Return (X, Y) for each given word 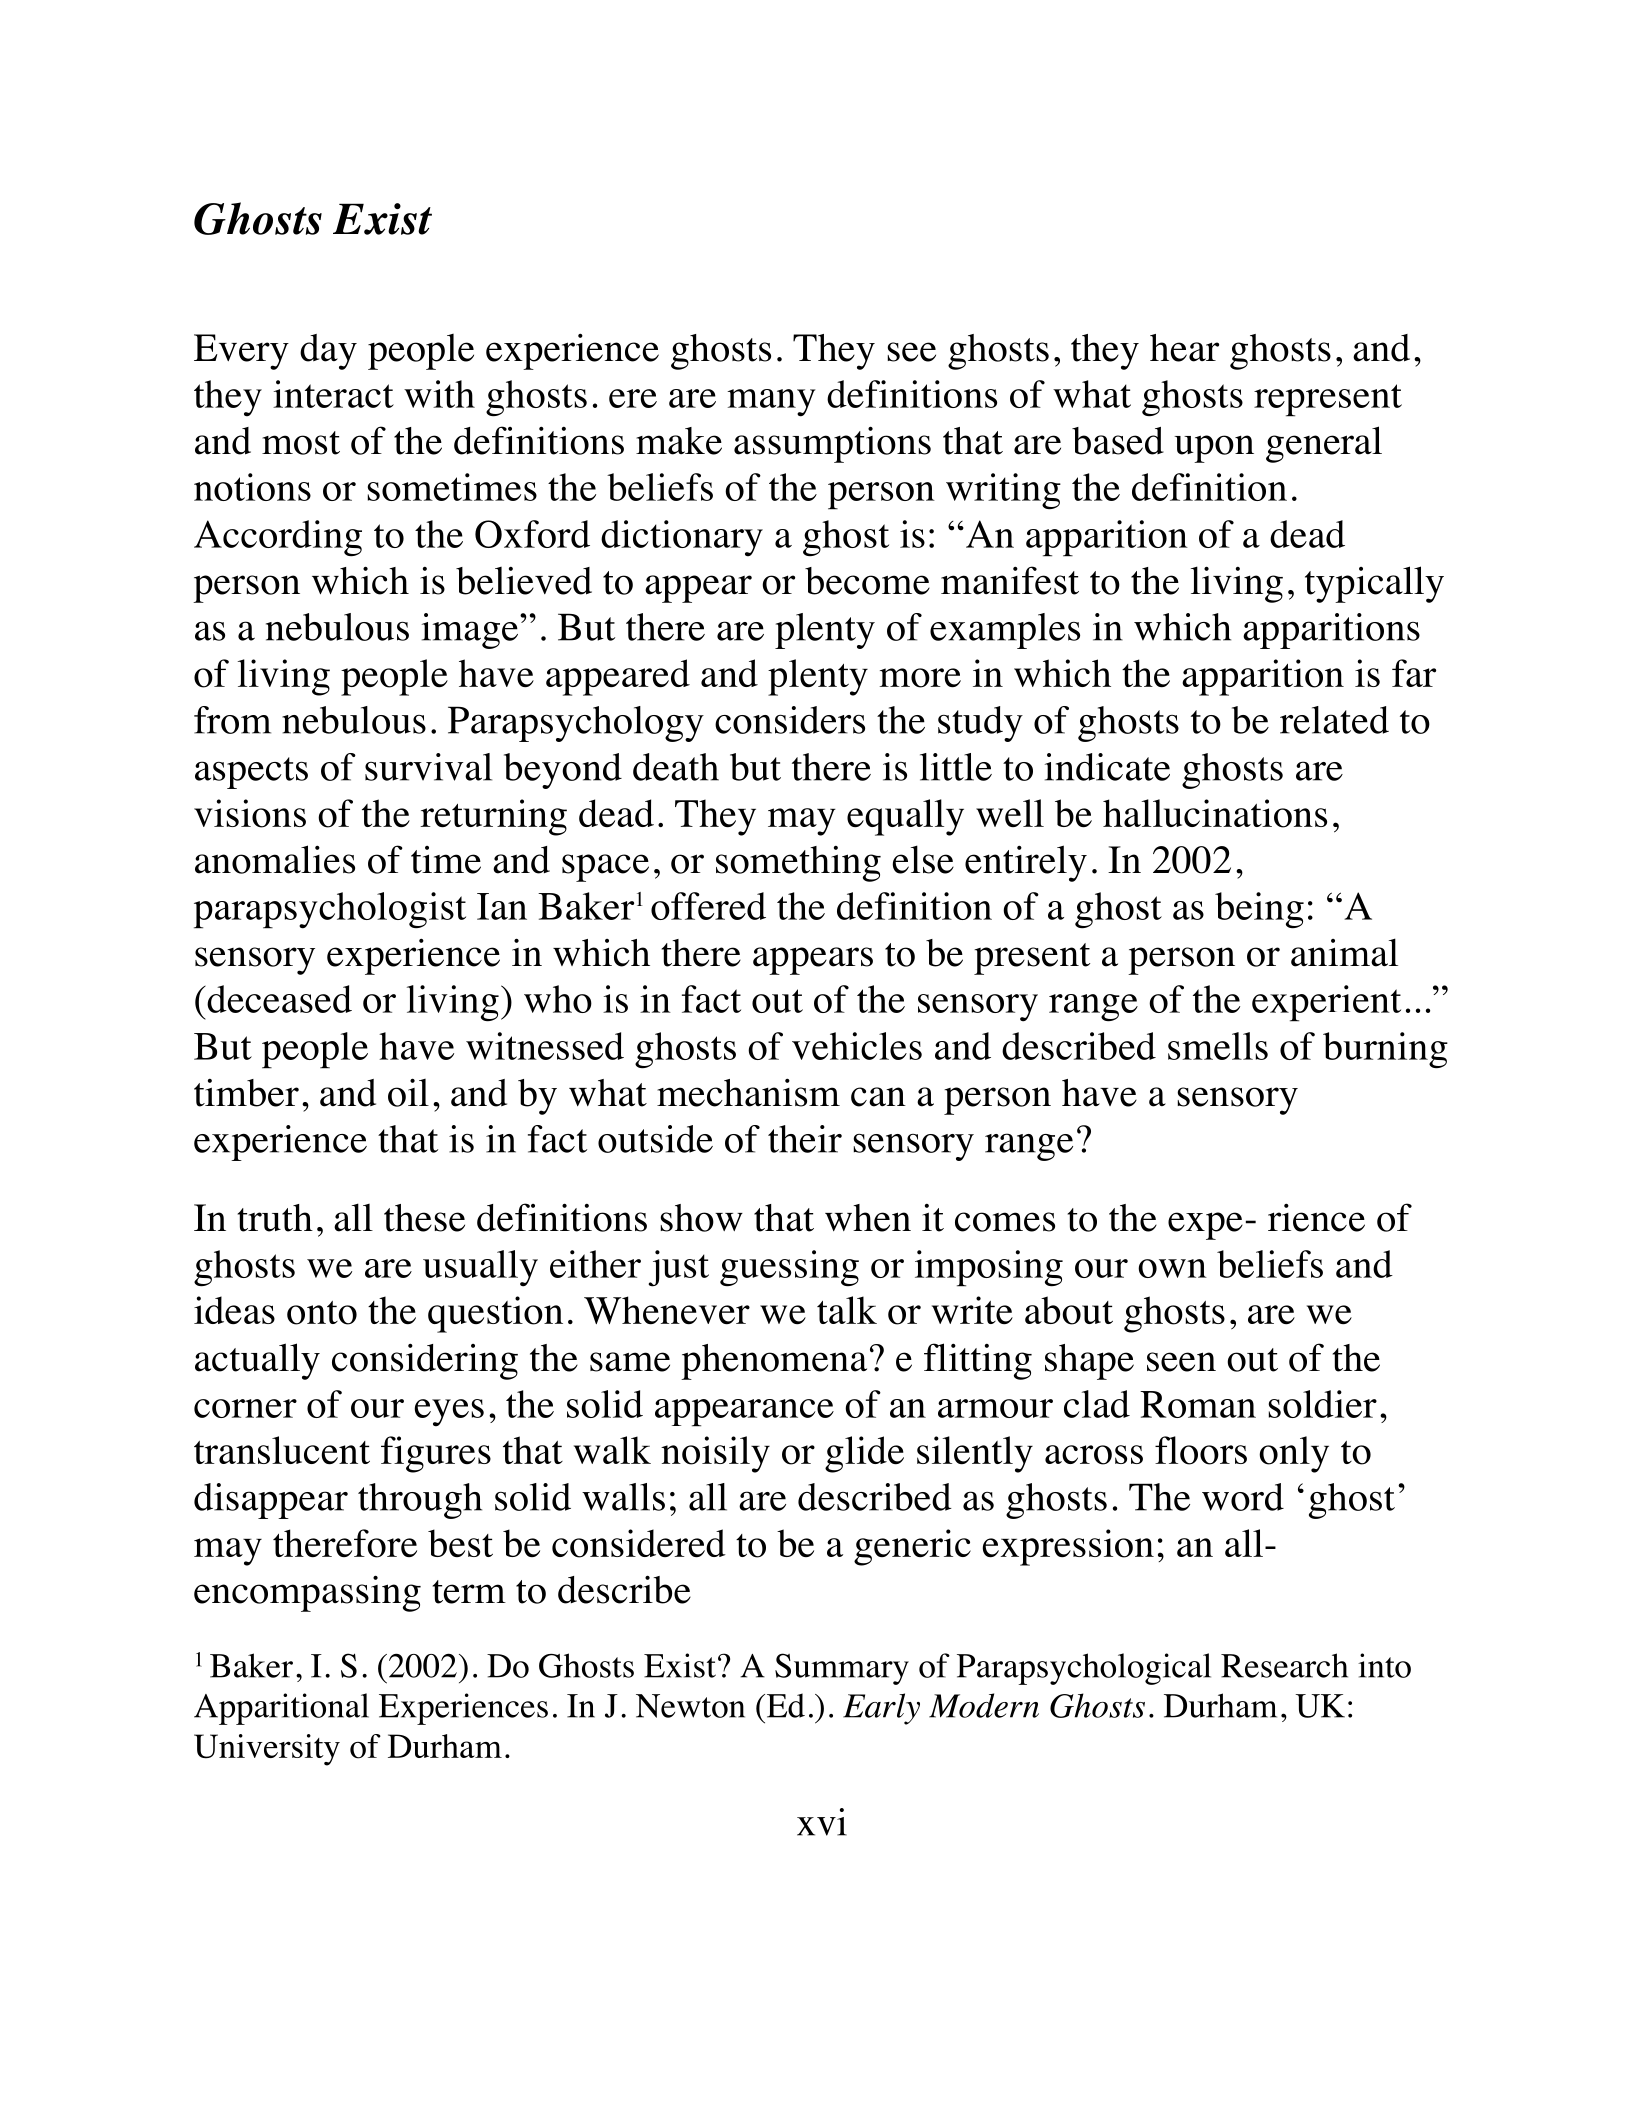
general (1324, 444)
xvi (822, 1822)
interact (333, 394)
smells (1218, 1046)
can (878, 1097)
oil (408, 1092)
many (771, 403)
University (267, 1750)
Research (1284, 1665)
